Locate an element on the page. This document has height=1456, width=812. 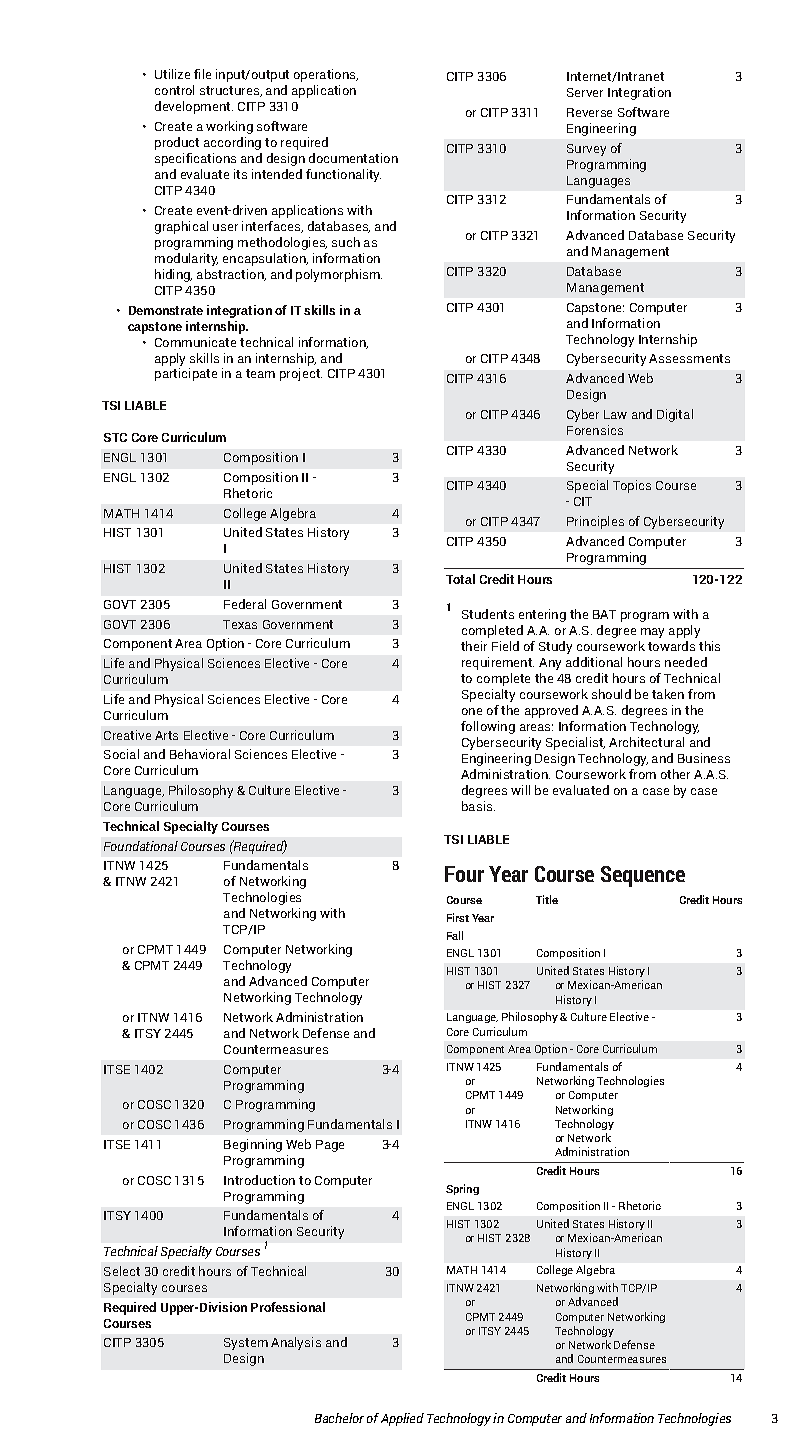
Applied is located at coordinates (402, 1419).
